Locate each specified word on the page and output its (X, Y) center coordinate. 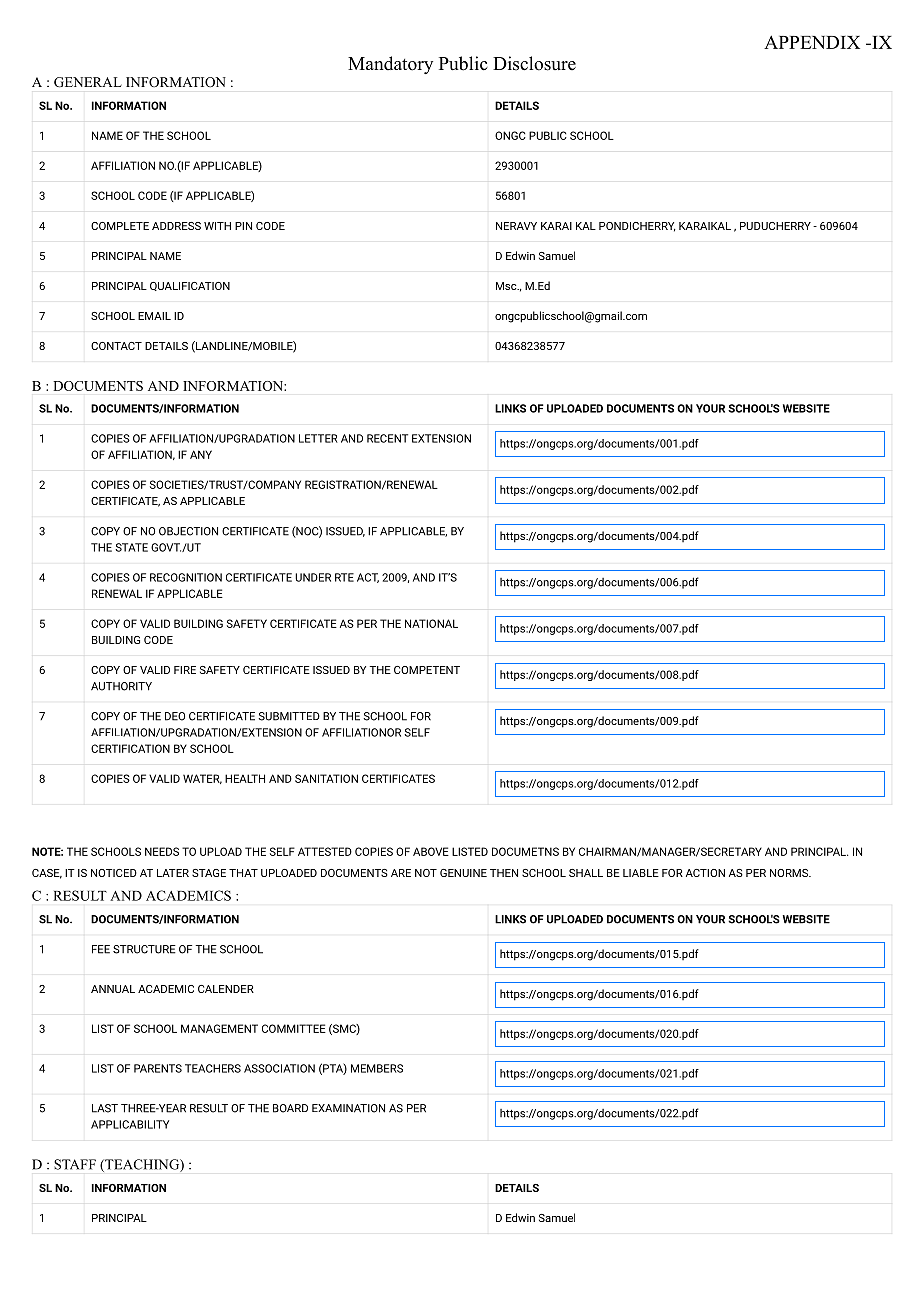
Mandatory (390, 65)
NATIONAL (431, 623)
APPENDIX (812, 42)
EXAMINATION (348, 1108)
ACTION (705, 873)
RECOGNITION (186, 577)
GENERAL (88, 82)
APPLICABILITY (130, 1124)
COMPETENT (427, 670)
